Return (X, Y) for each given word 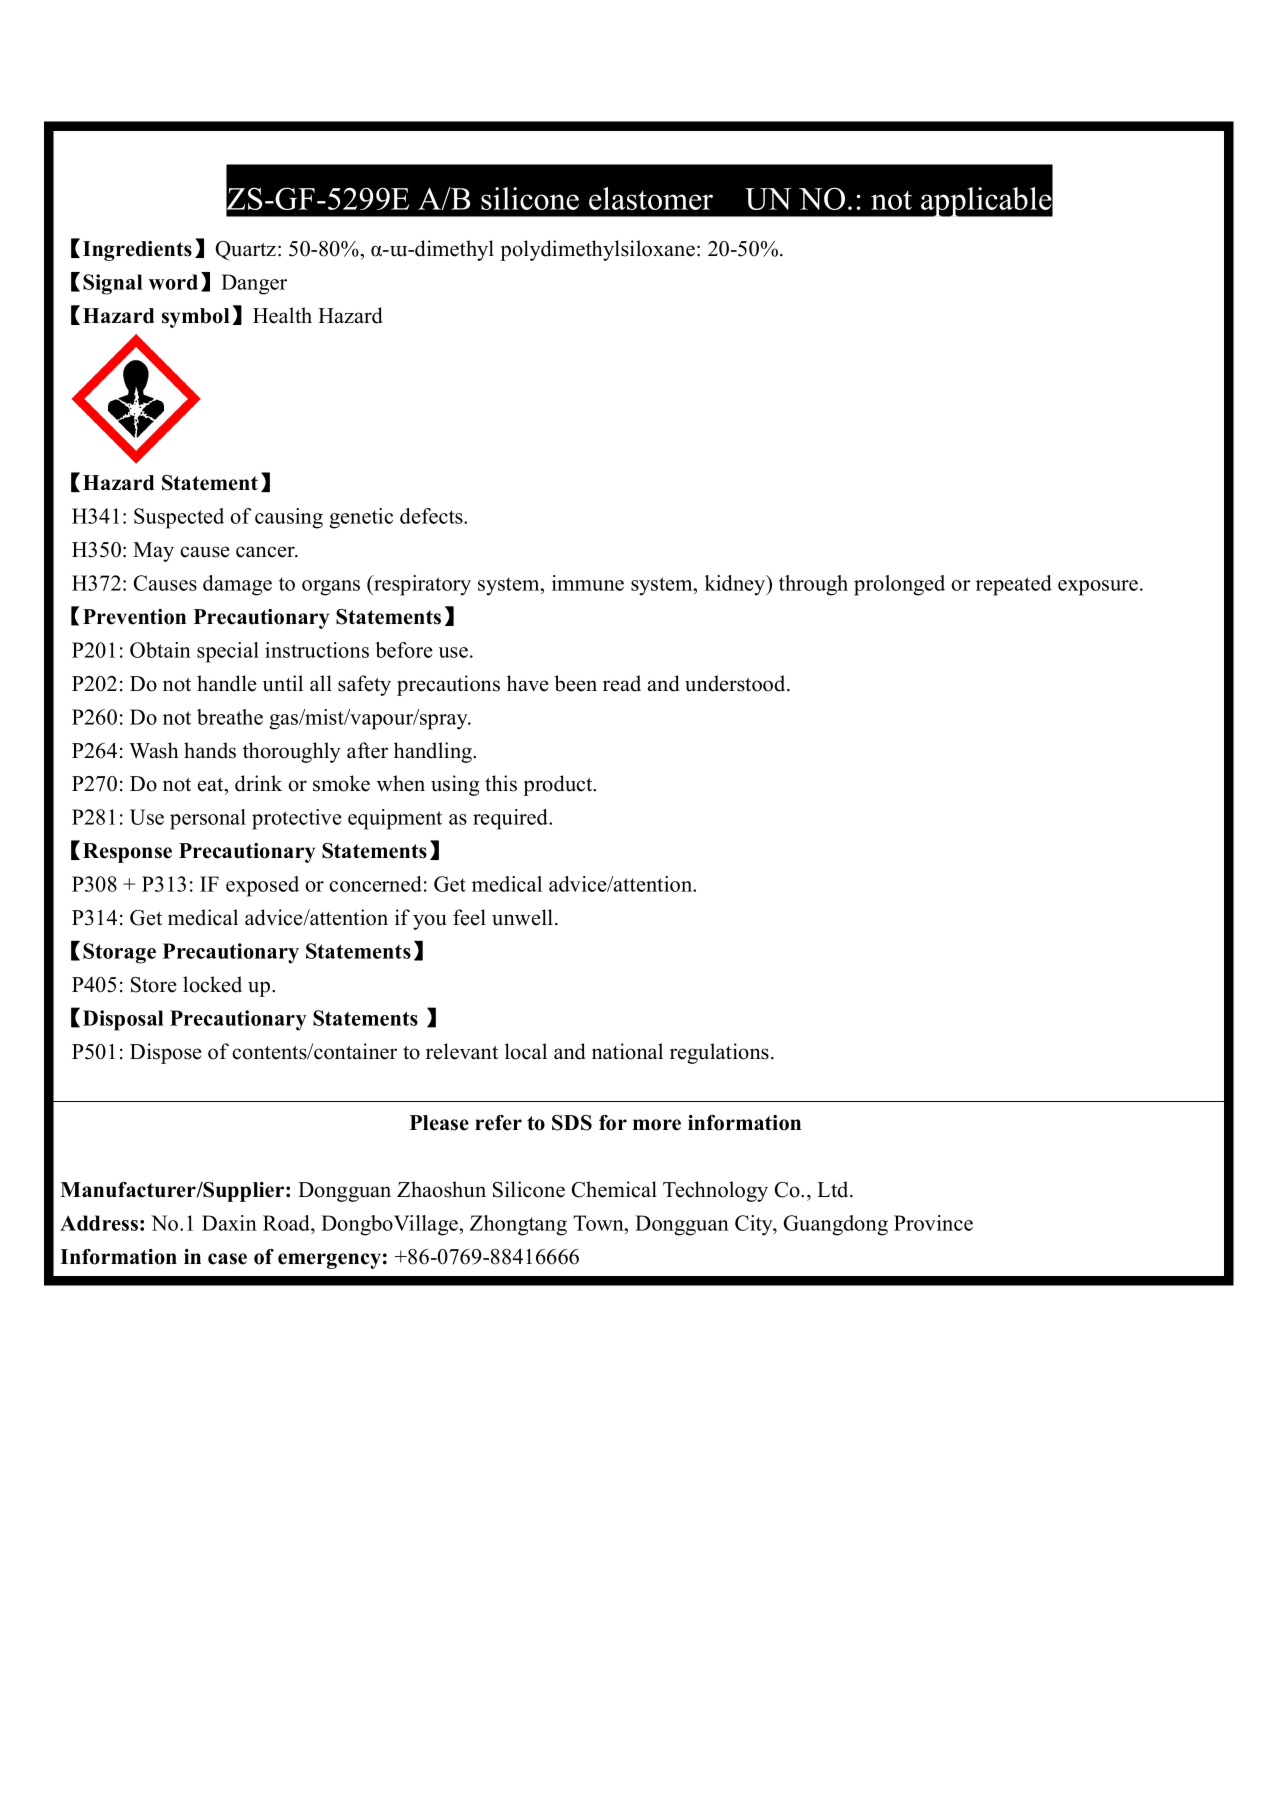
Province (933, 1223)
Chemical (614, 1189)
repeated (1014, 585)
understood (736, 683)
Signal (113, 284)
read (622, 683)
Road (288, 1223)
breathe (230, 717)
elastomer (651, 198)
